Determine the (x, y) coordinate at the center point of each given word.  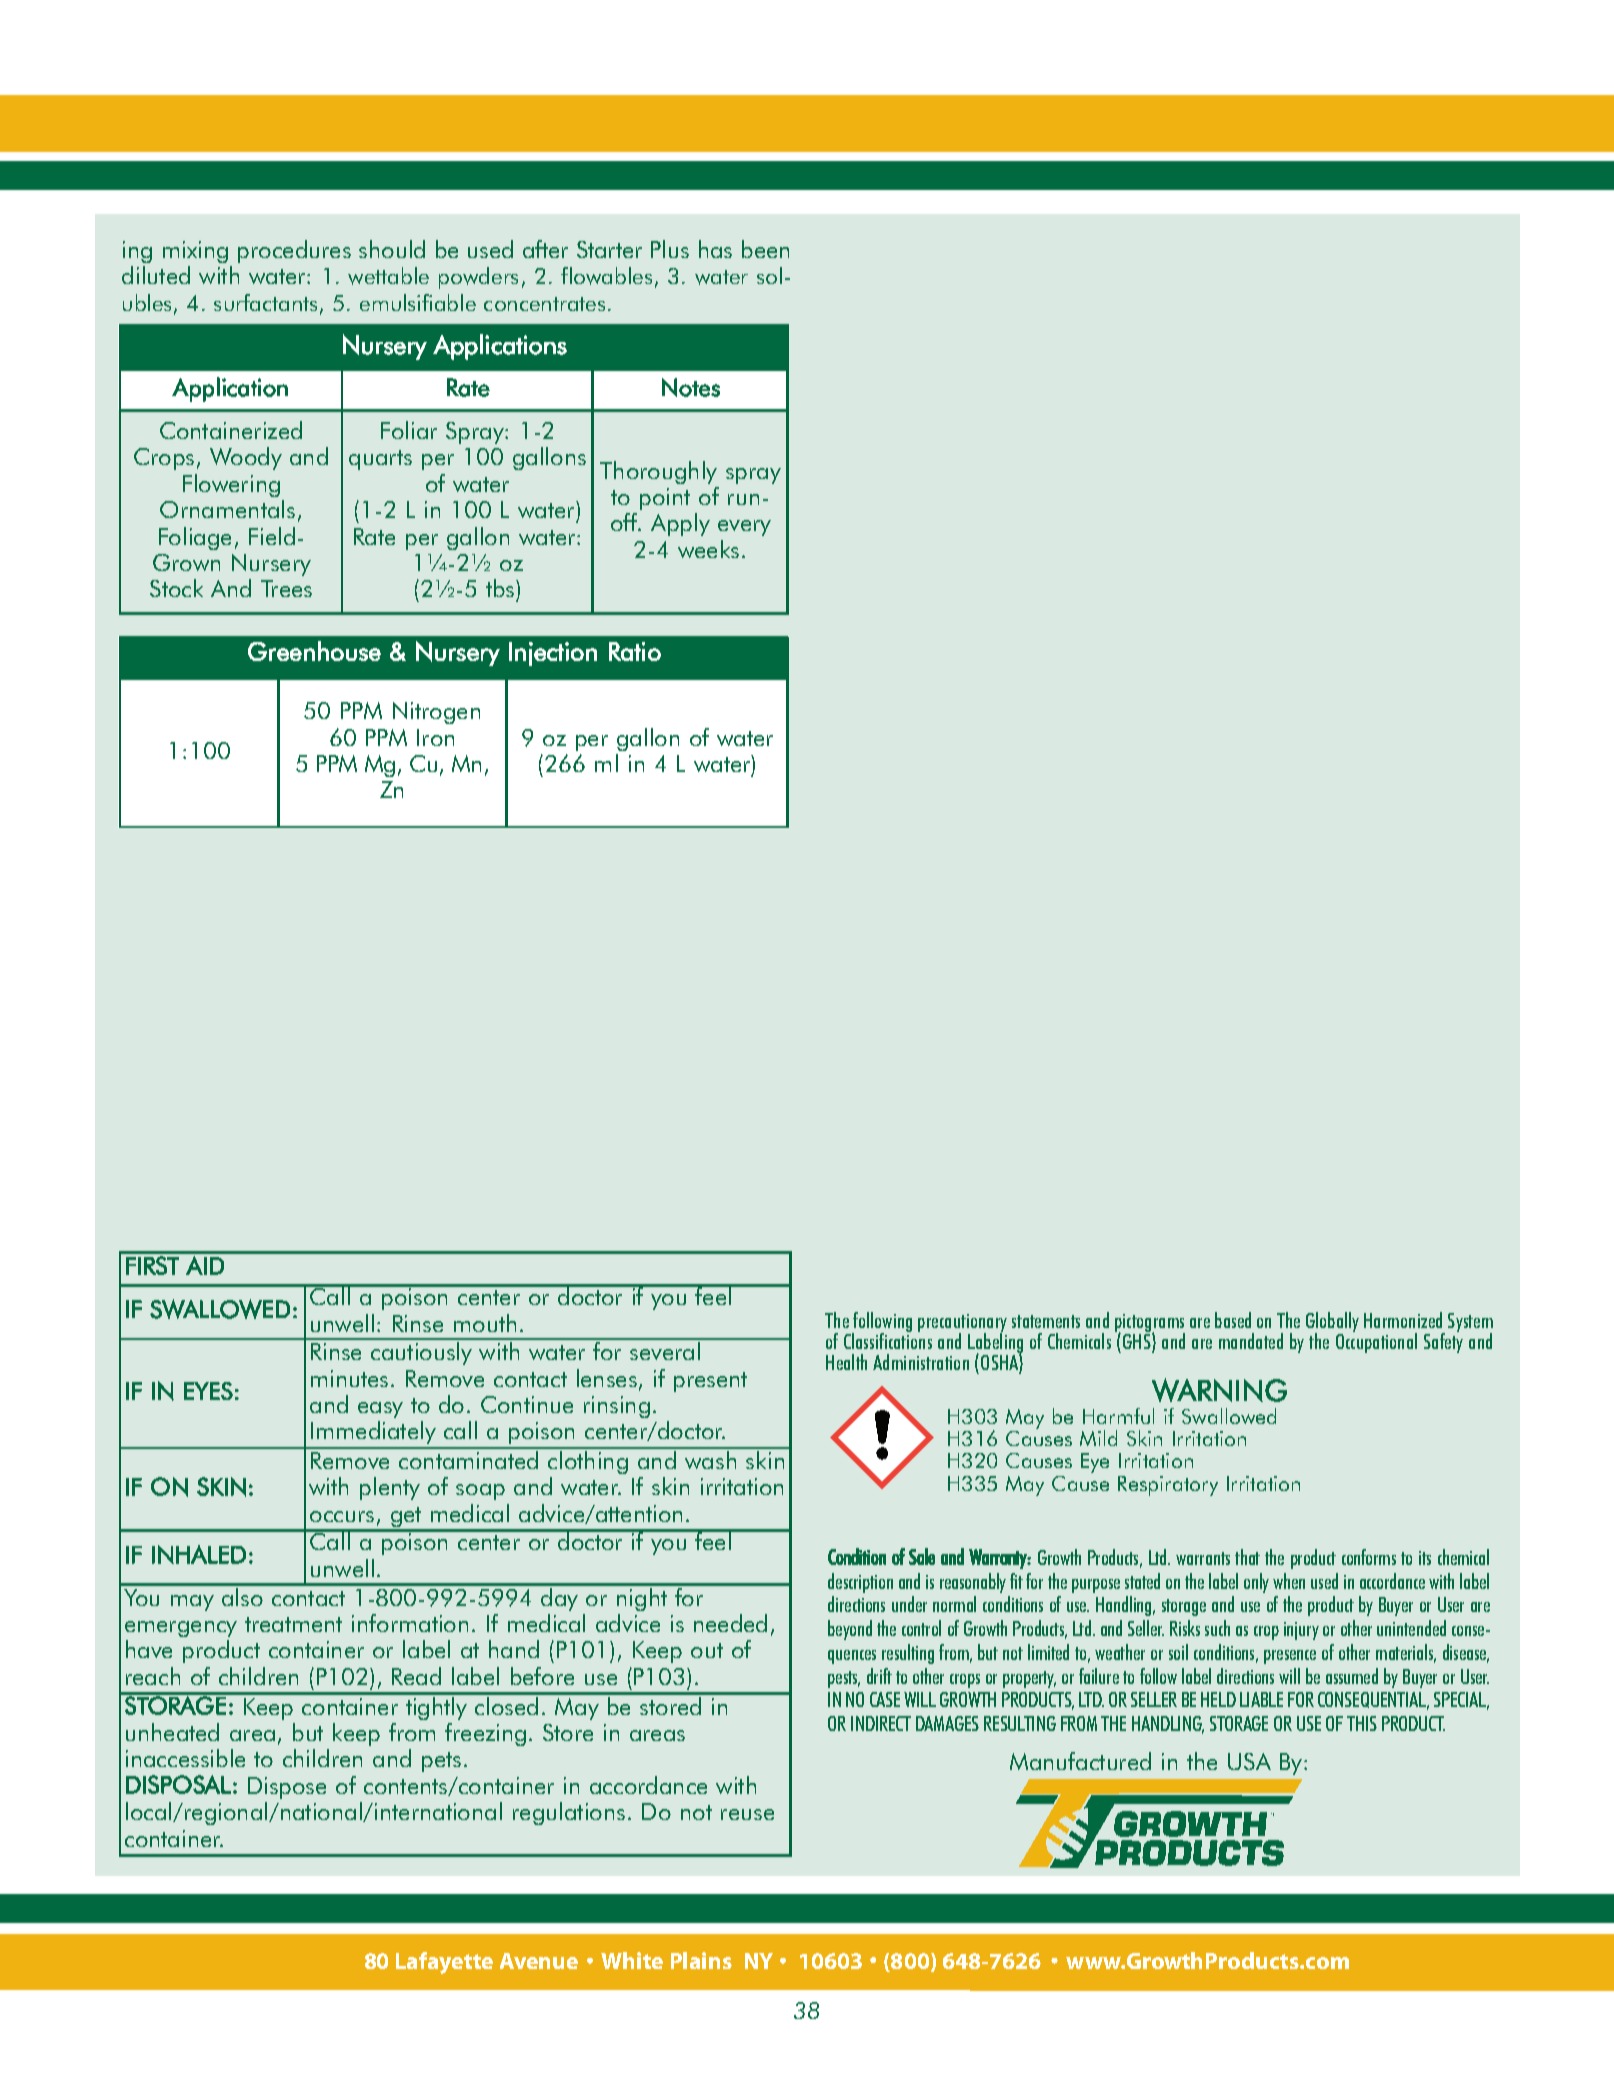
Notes (691, 387)
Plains (701, 1960)
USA (1249, 1761)
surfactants (265, 302)
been (765, 249)
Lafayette (444, 1963)
